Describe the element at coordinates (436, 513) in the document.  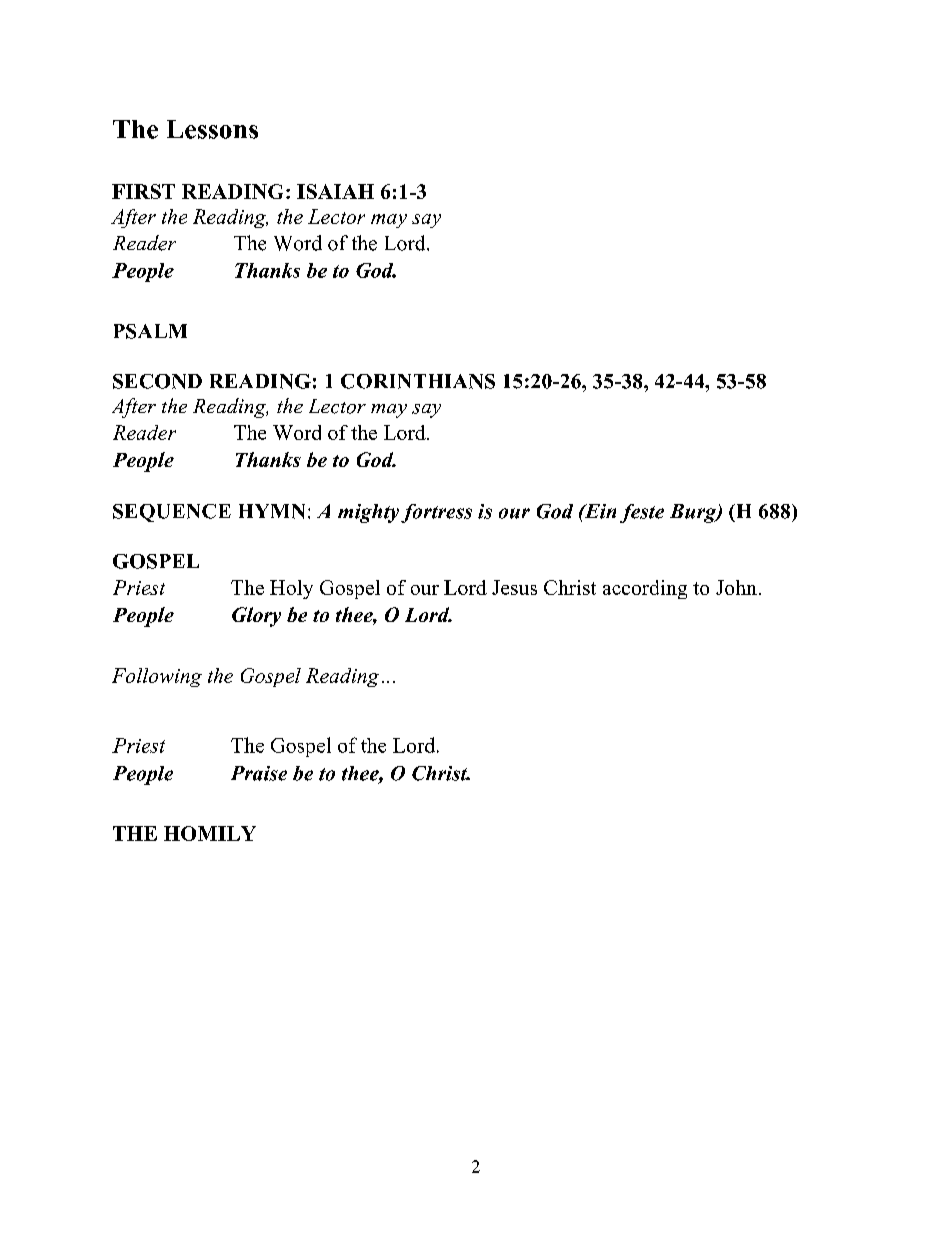
I see `fortress` at that location.
